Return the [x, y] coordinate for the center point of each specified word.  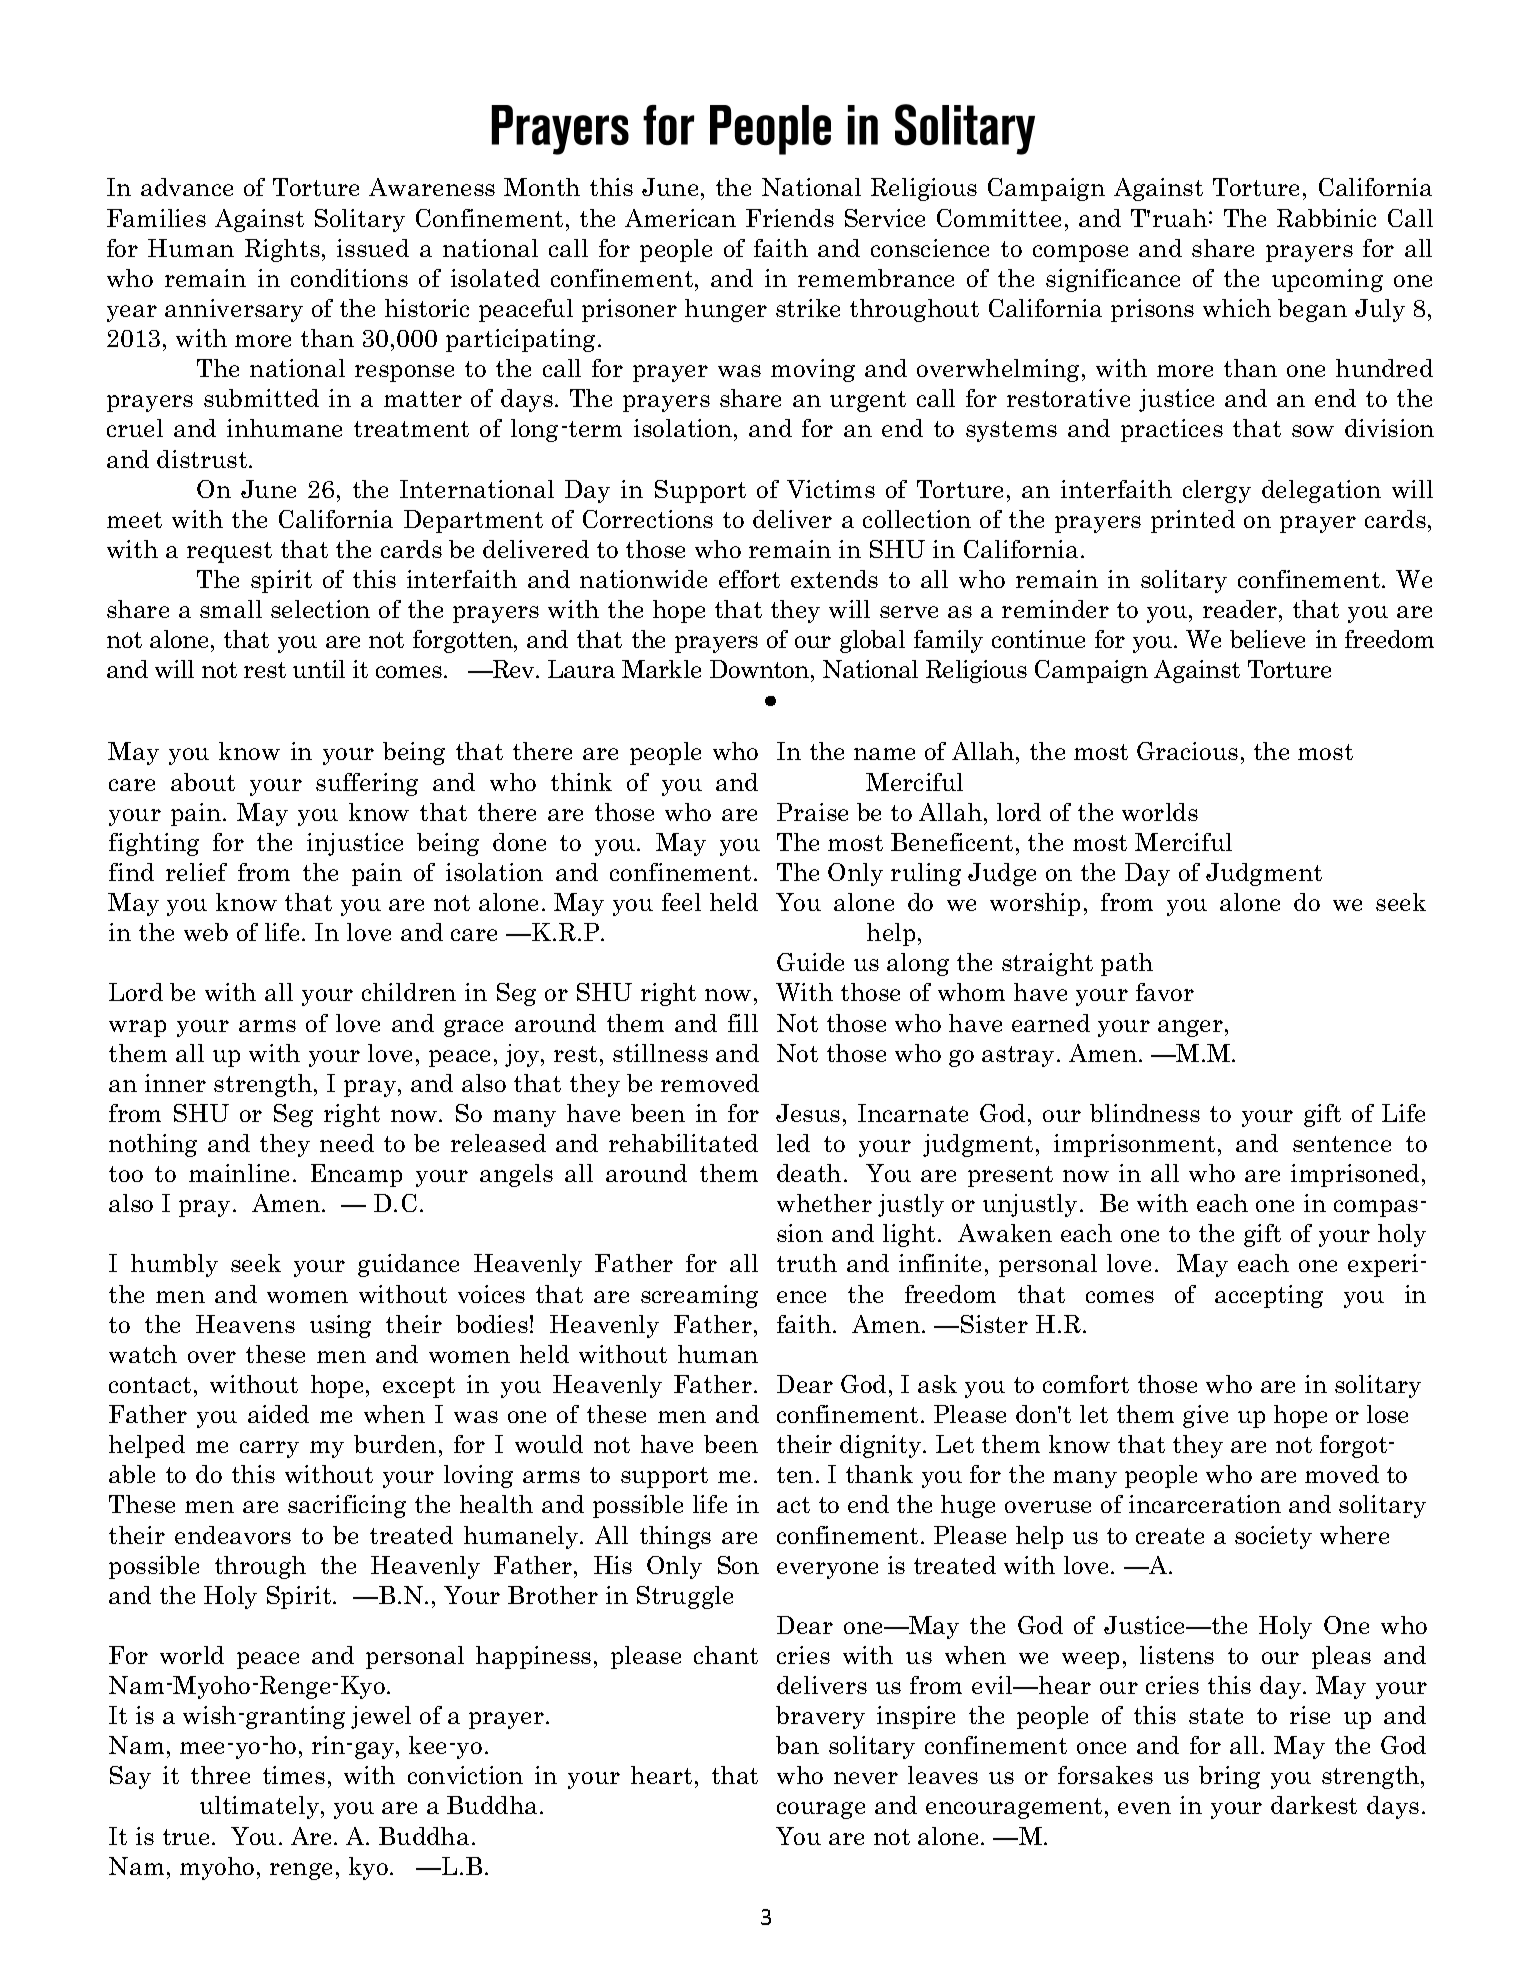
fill [743, 1023]
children [409, 992]
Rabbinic [1326, 218]
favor [1165, 992]
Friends [790, 218]
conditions [349, 278]
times [294, 1775]
